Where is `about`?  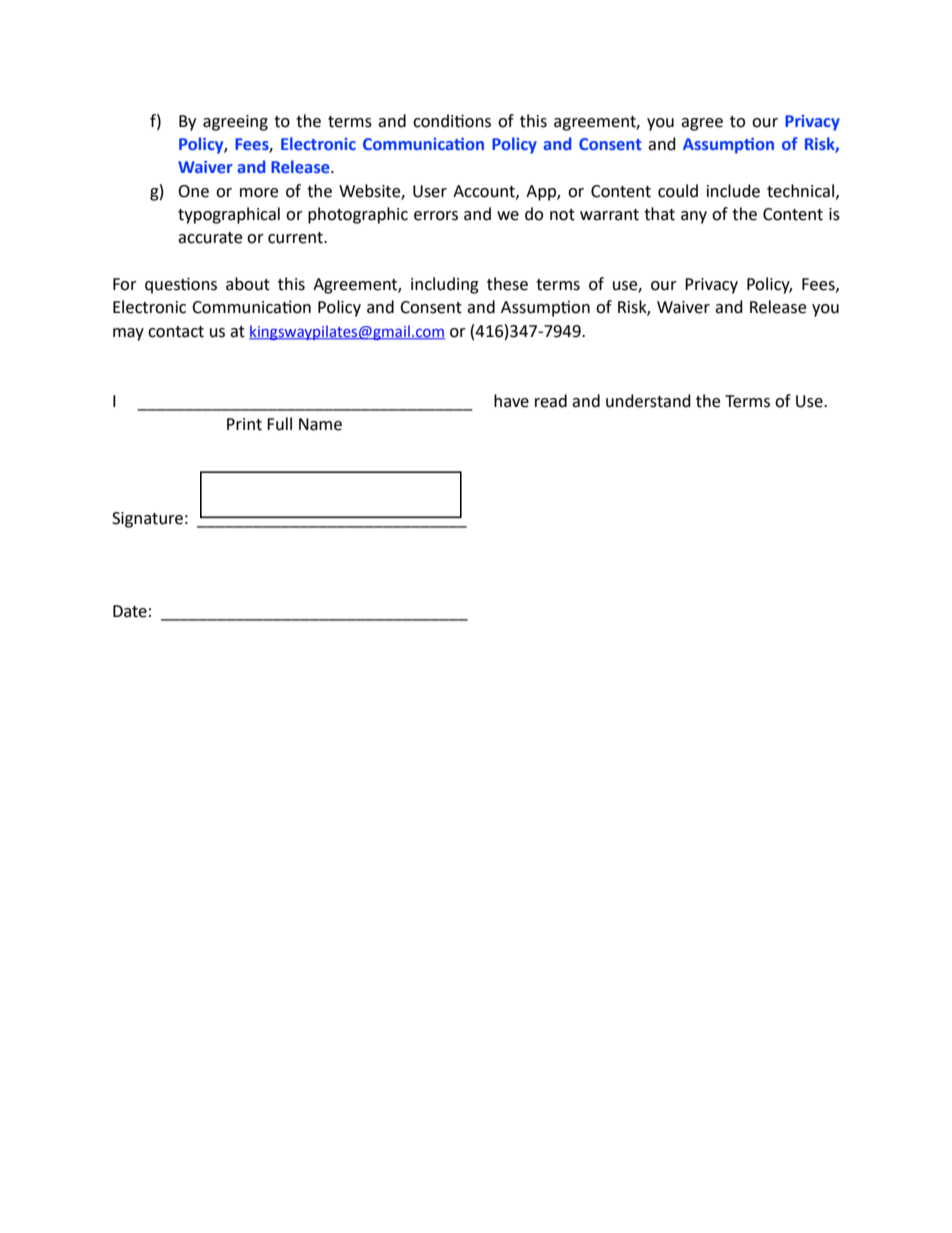 about is located at coordinates (248, 284).
